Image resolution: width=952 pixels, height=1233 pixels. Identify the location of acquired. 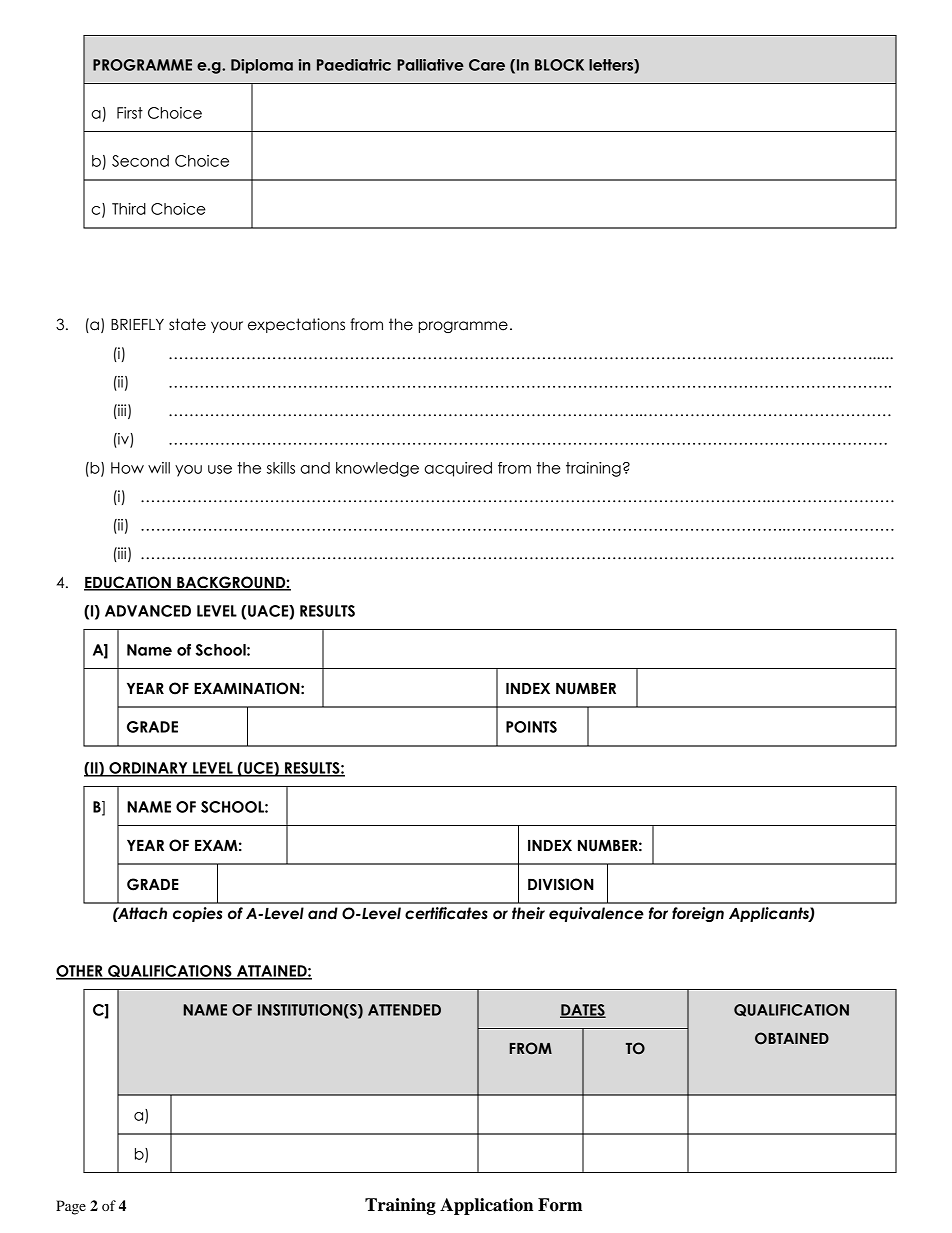
(458, 469).
